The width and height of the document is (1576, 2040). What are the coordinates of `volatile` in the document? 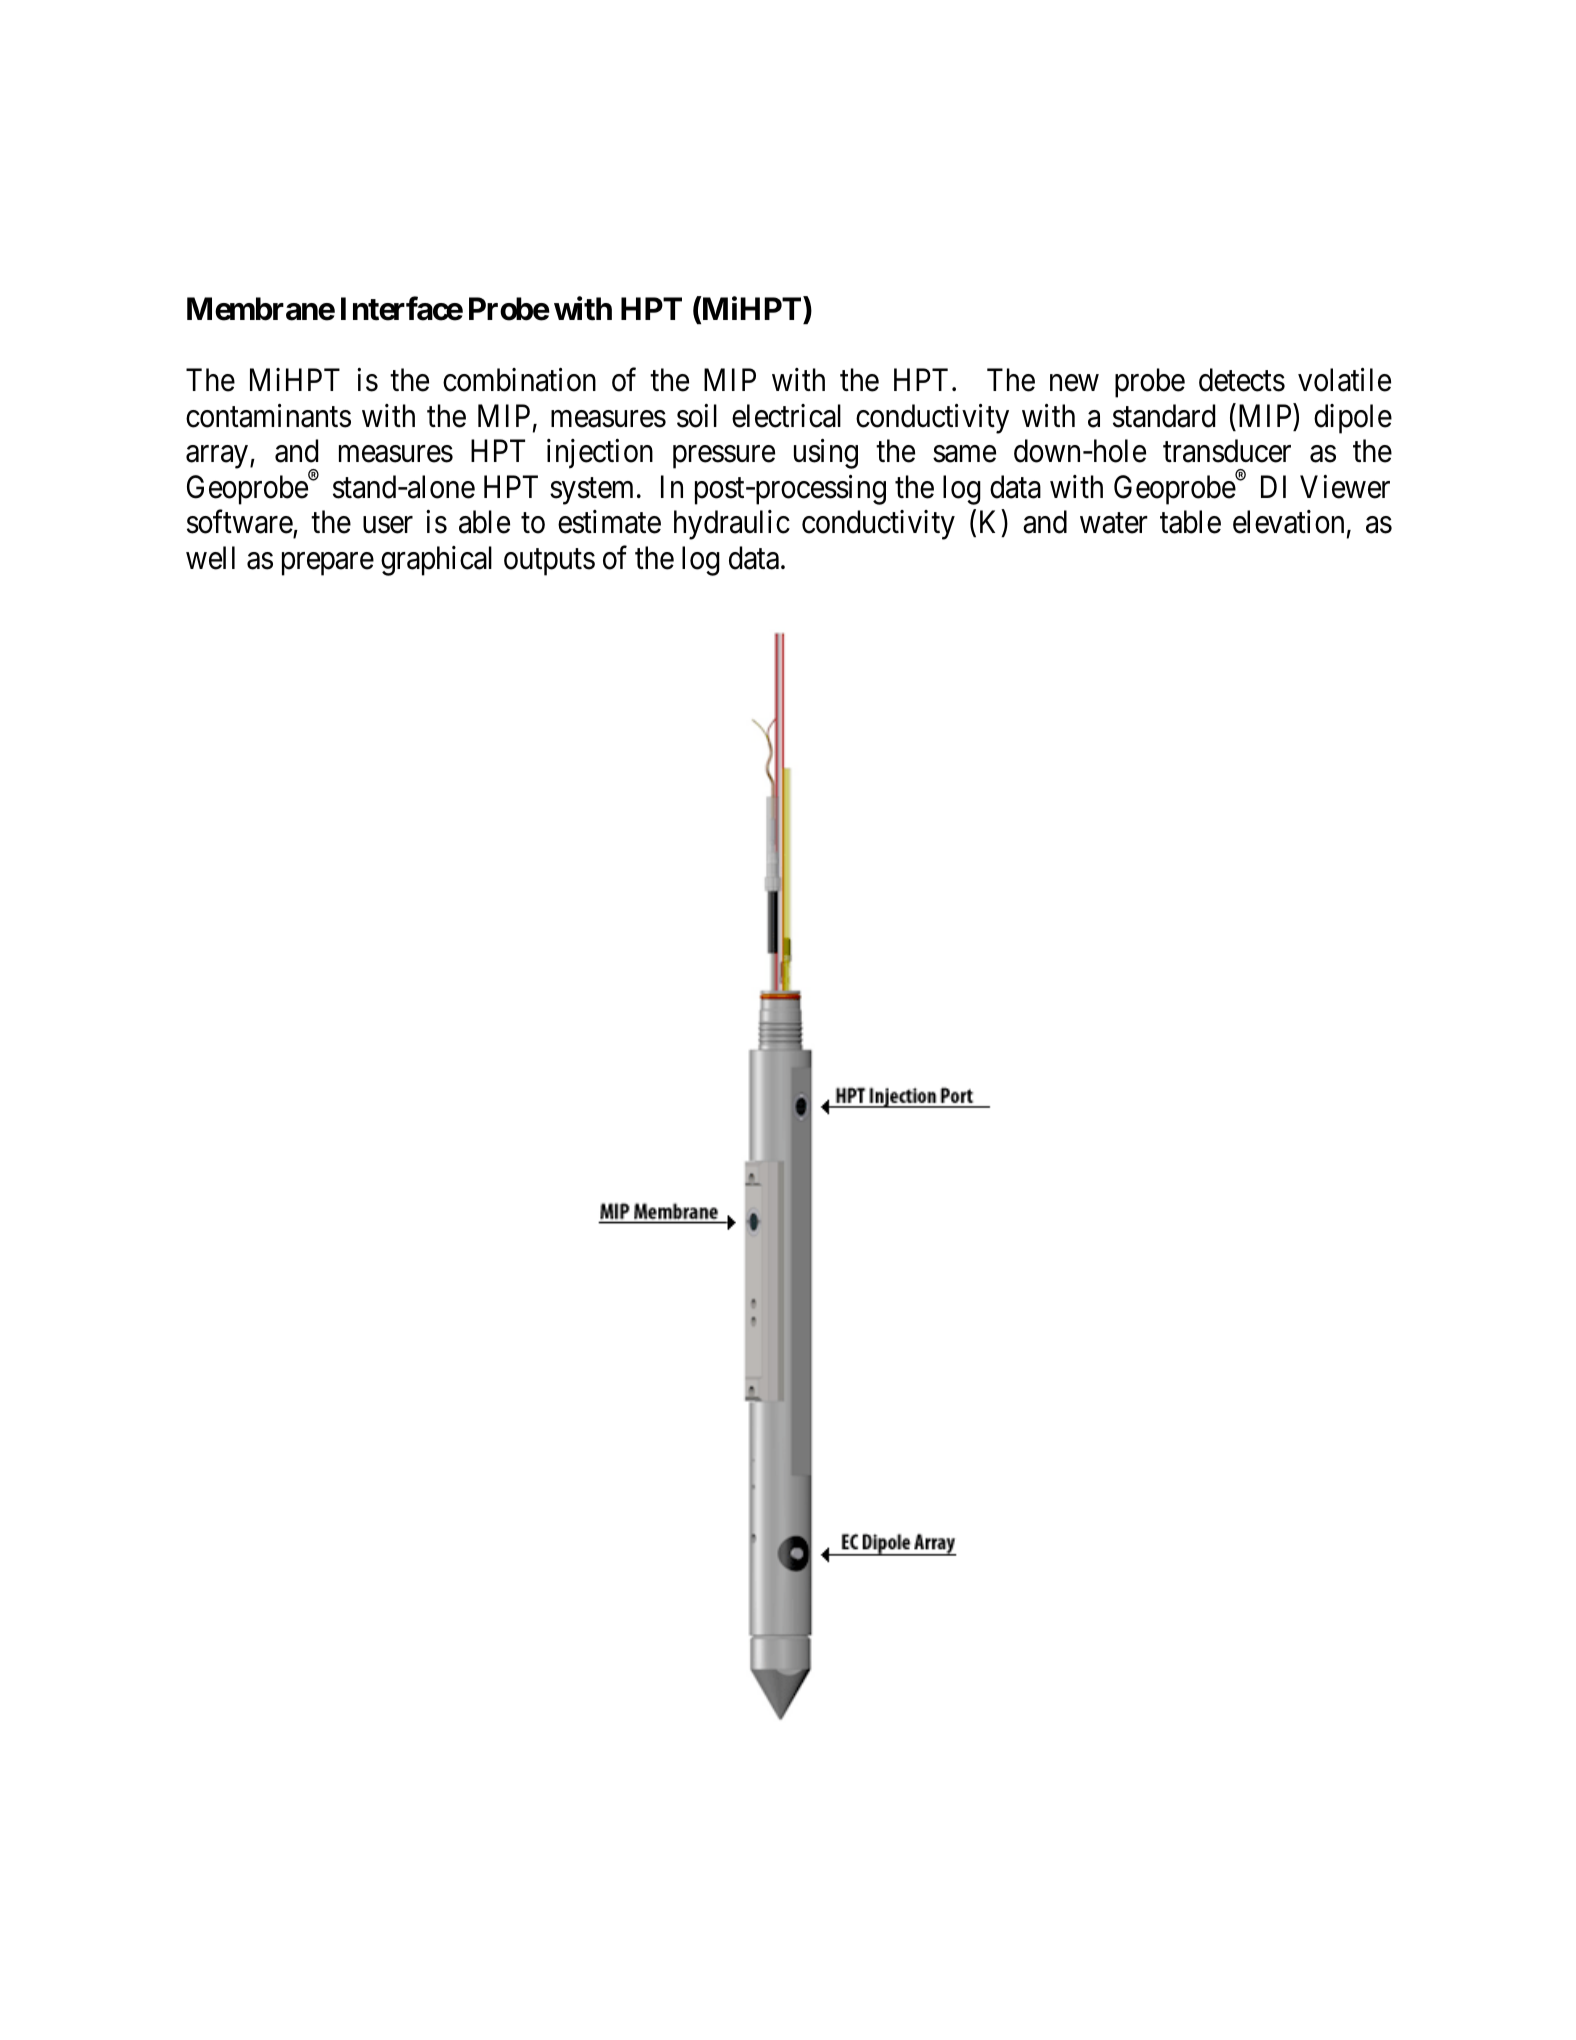 It's located at (1344, 380).
